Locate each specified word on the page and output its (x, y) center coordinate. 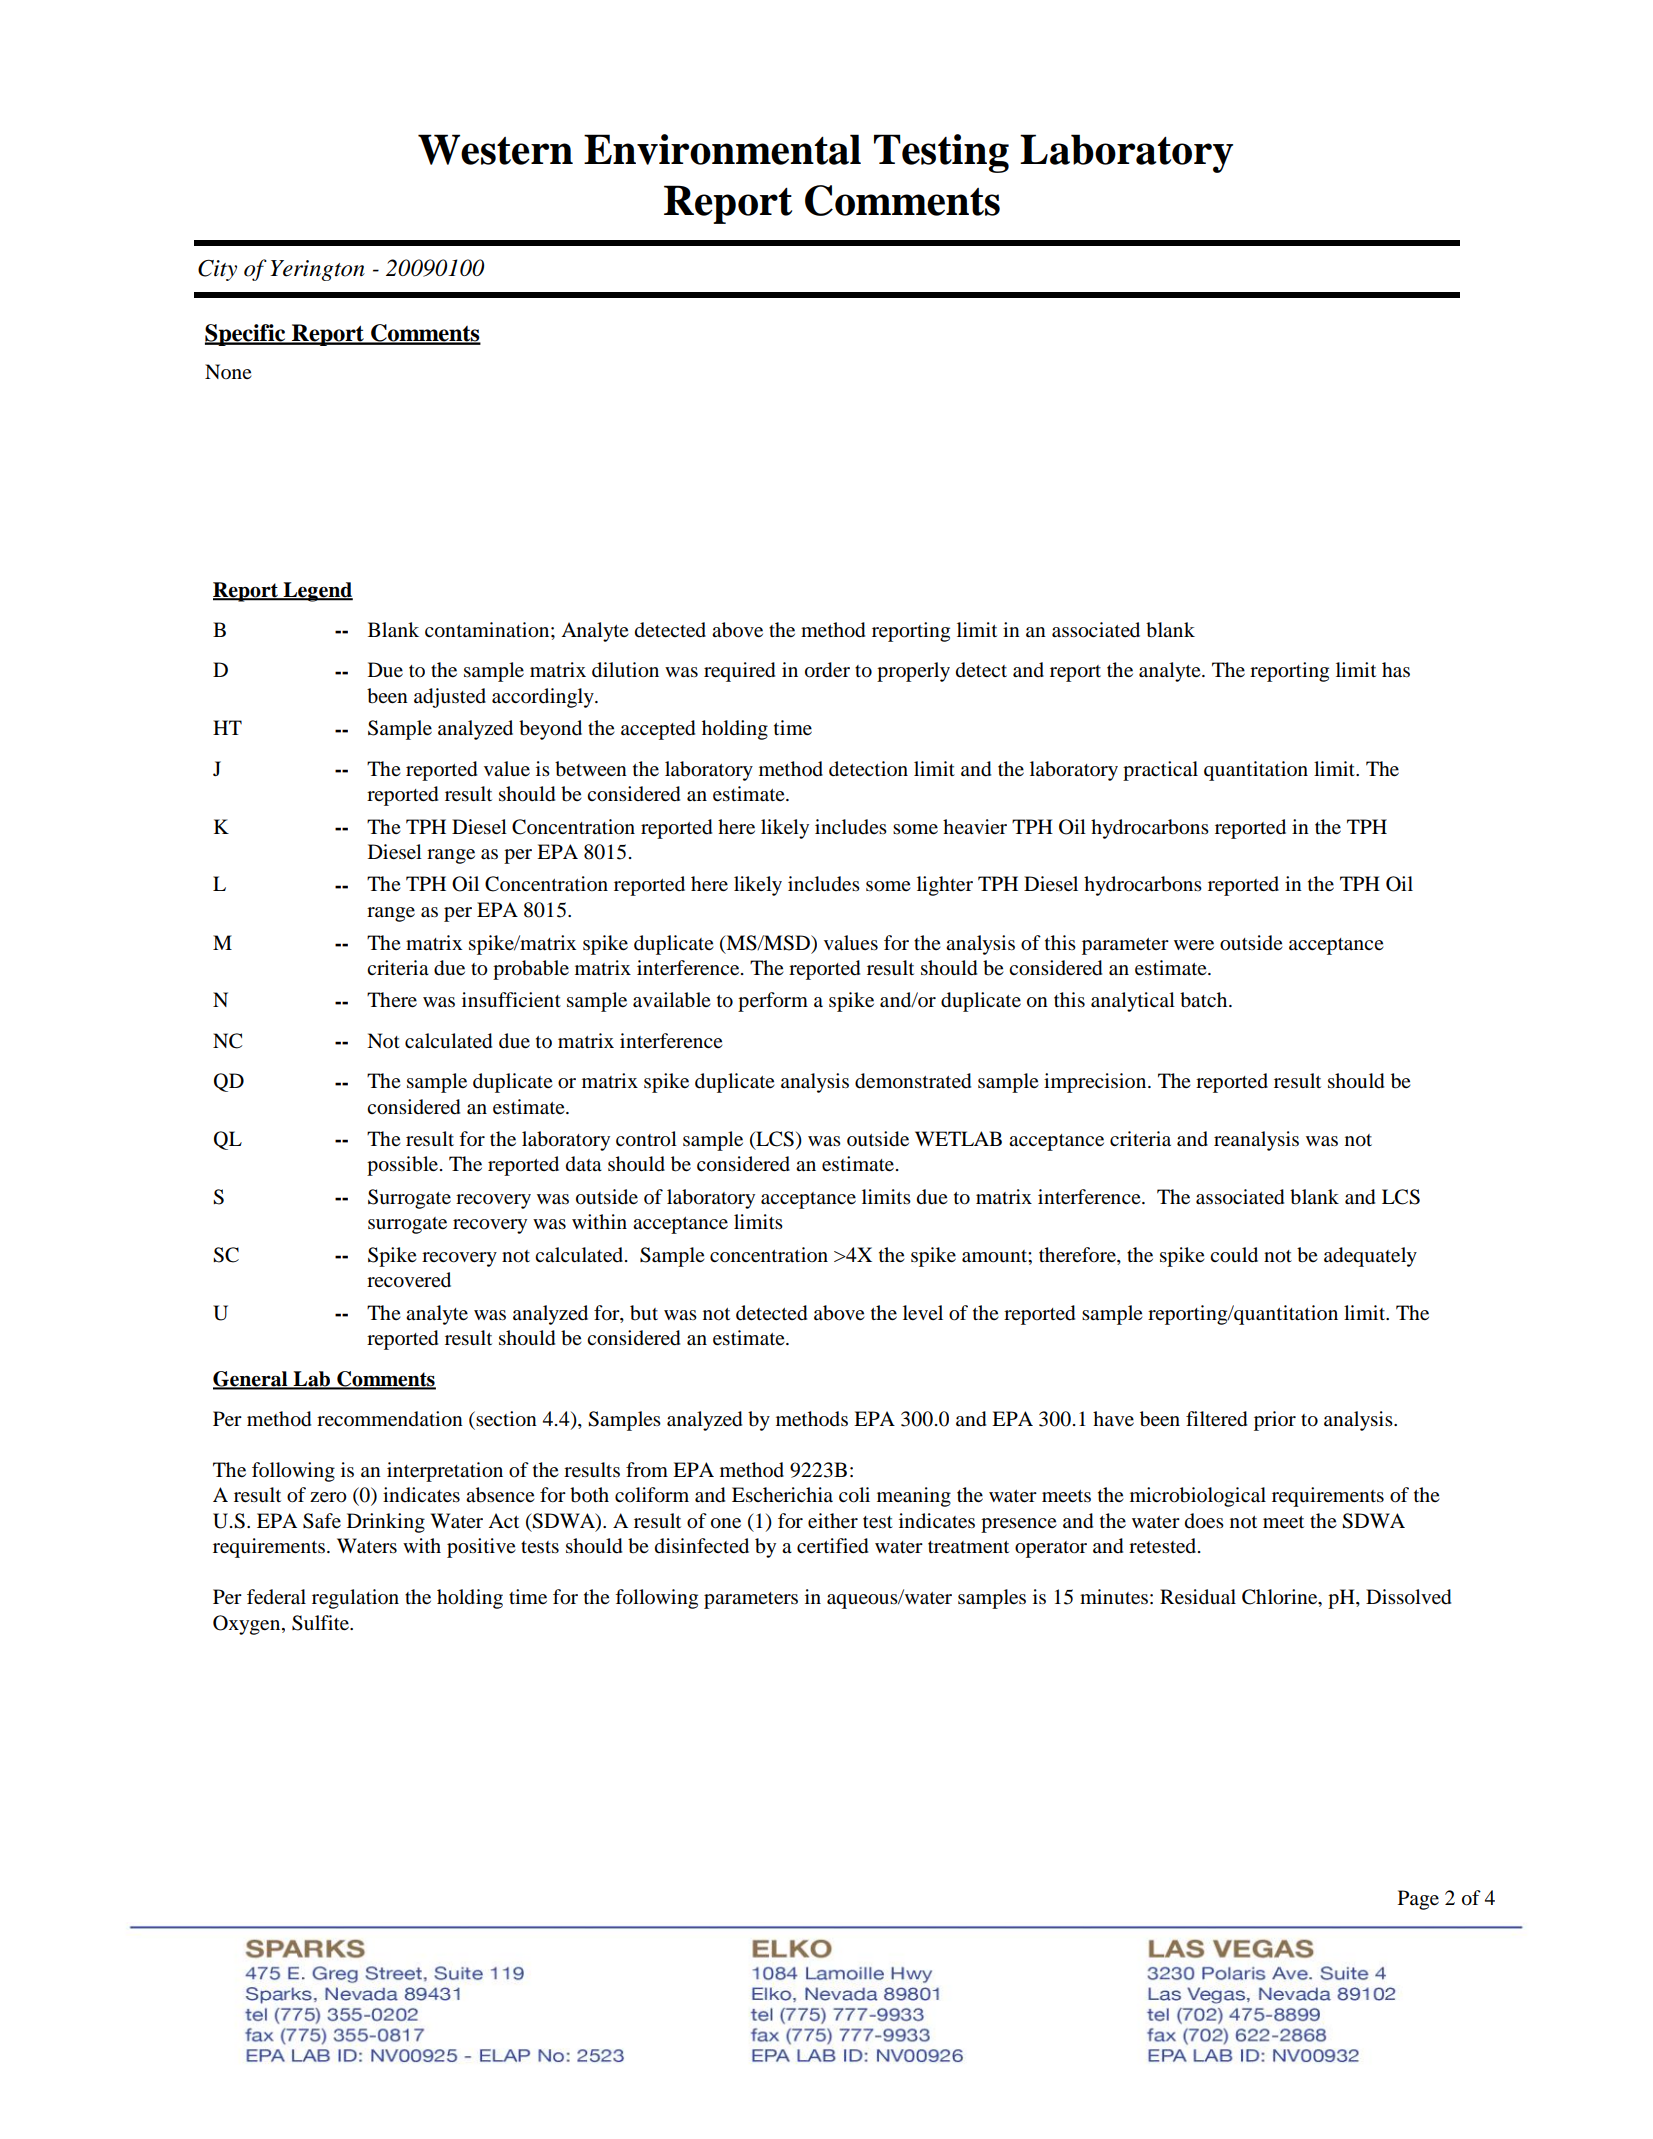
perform (773, 1002)
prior (1275, 1421)
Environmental (722, 149)
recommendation (390, 1419)
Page (1418, 1900)
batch (1205, 1000)
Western (495, 149)
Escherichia (782, 1495)
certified (832, 1546)
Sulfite (322, 1623)
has (1396, 669)
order (827, 670)
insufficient (511, 999)
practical (1160, 771)
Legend (317, 592)
